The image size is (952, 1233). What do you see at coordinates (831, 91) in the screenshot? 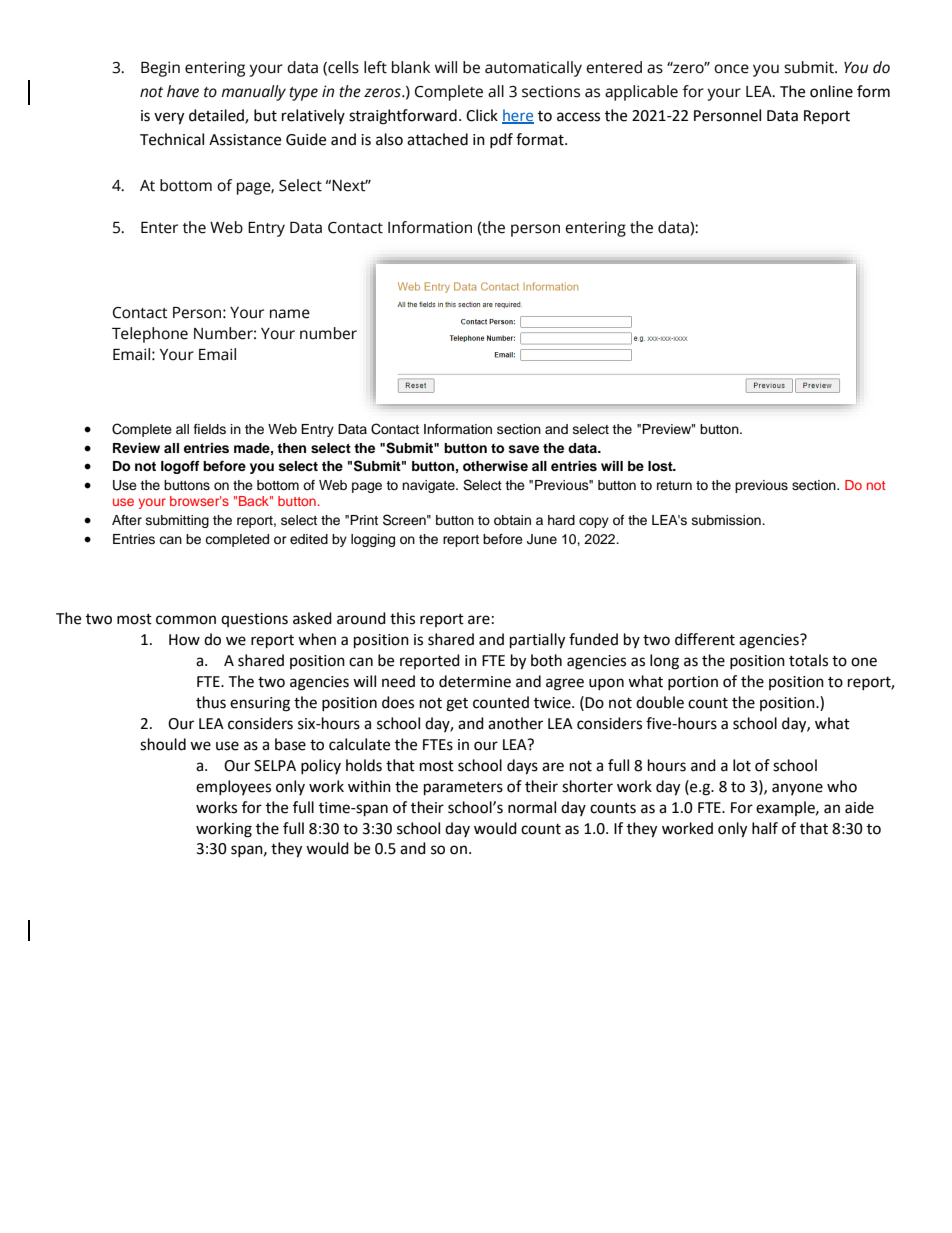
I see `online` at bounding box center [831, 91].
